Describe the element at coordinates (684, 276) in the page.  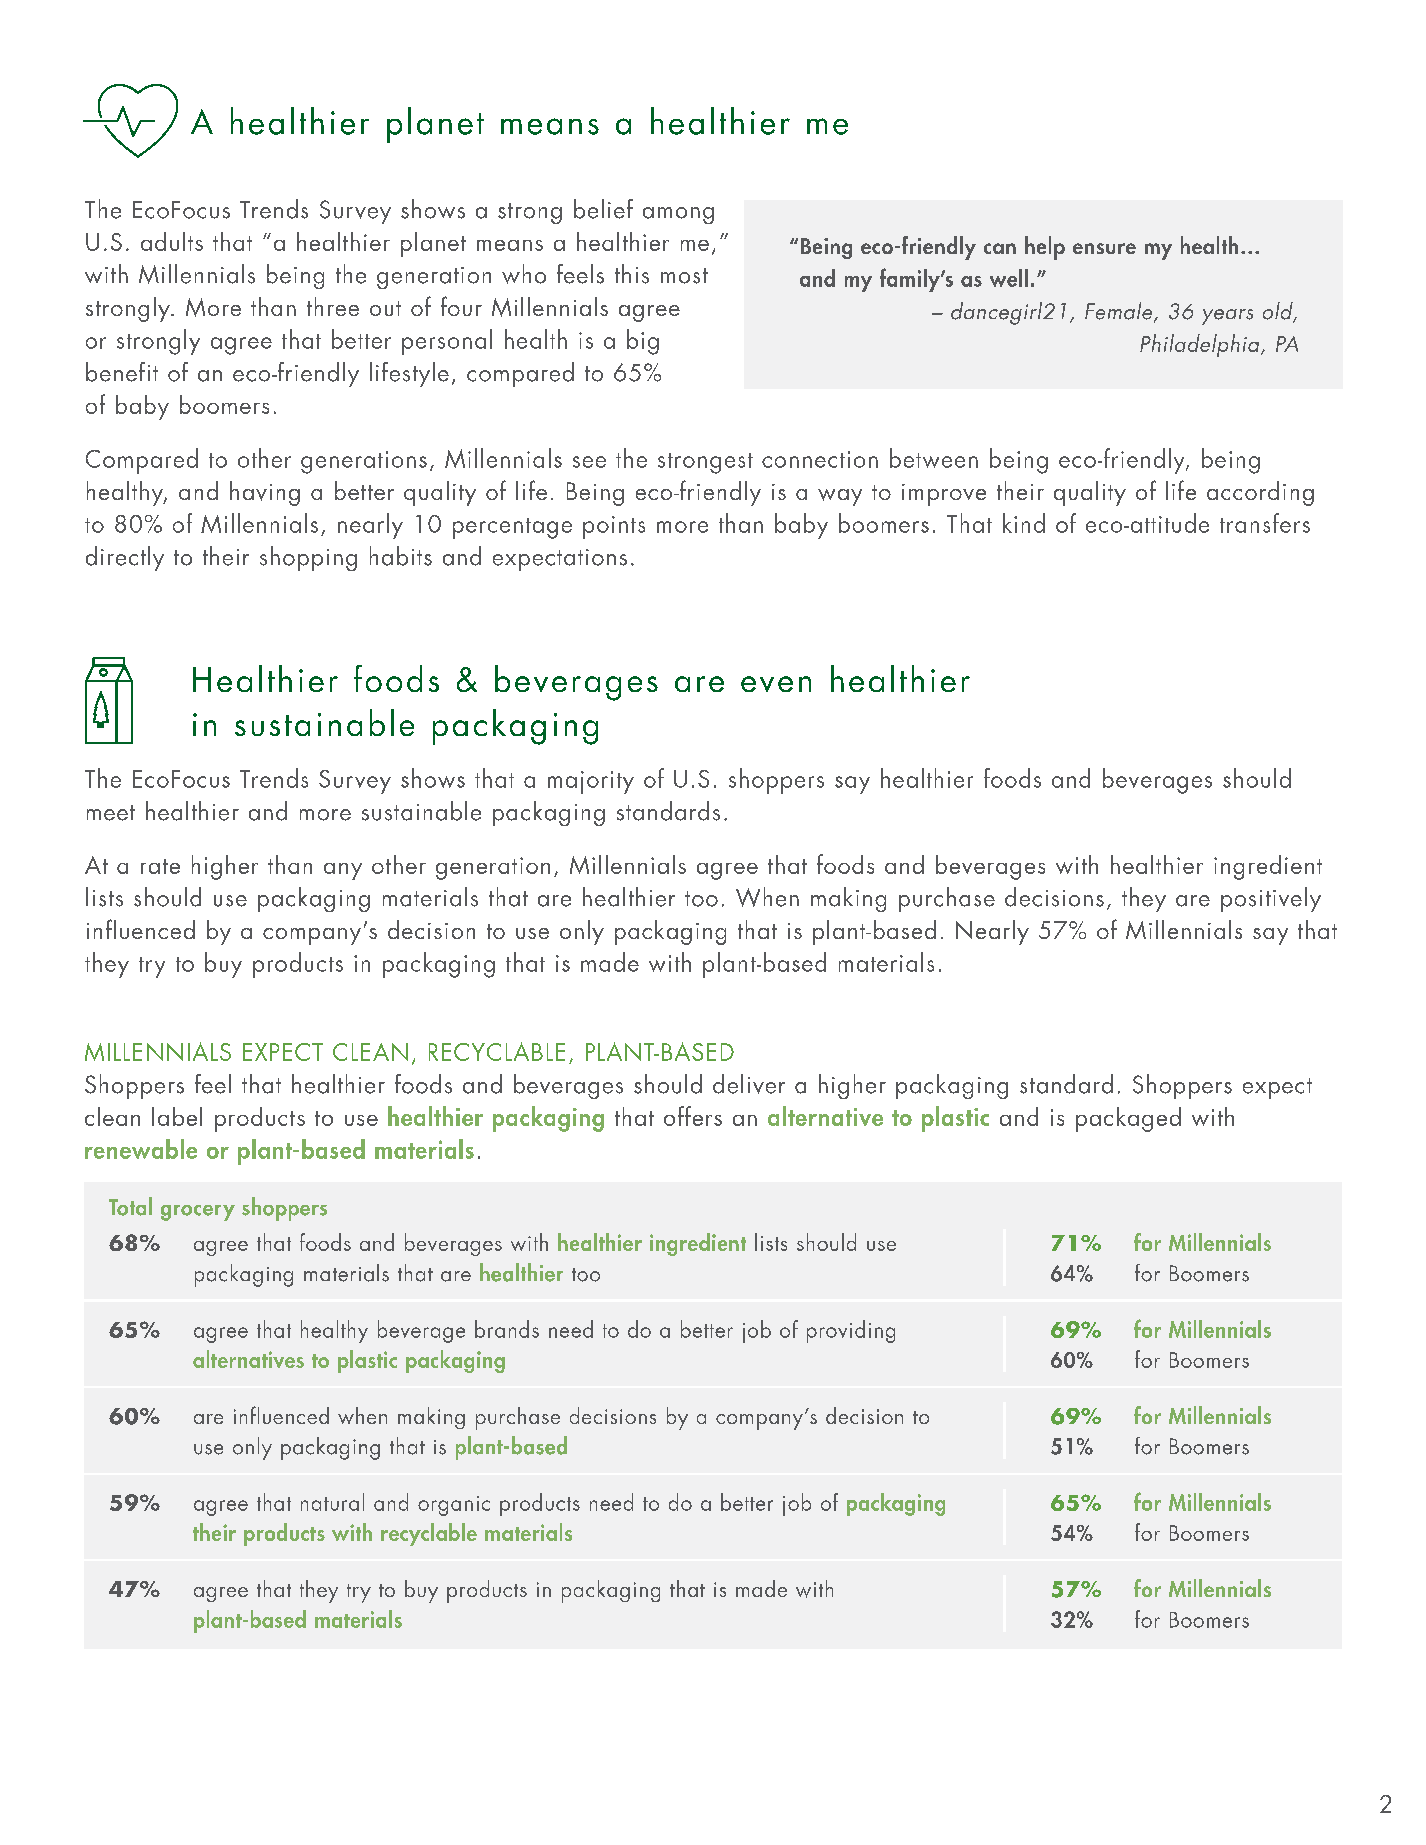
I see `most` at that location.
